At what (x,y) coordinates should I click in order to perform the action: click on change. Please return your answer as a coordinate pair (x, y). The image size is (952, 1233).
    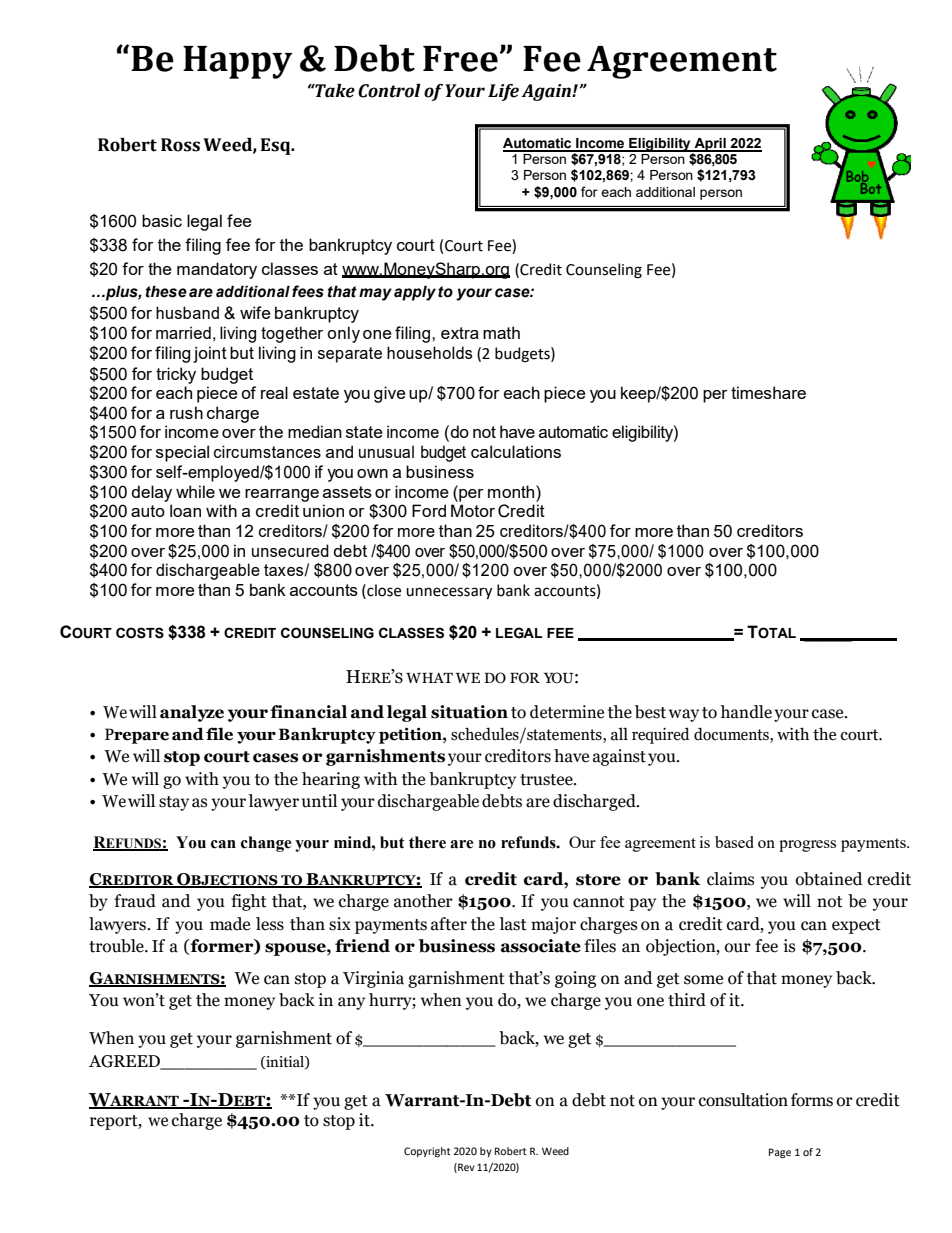
    Looking at the image, I should click on (266, 844).
